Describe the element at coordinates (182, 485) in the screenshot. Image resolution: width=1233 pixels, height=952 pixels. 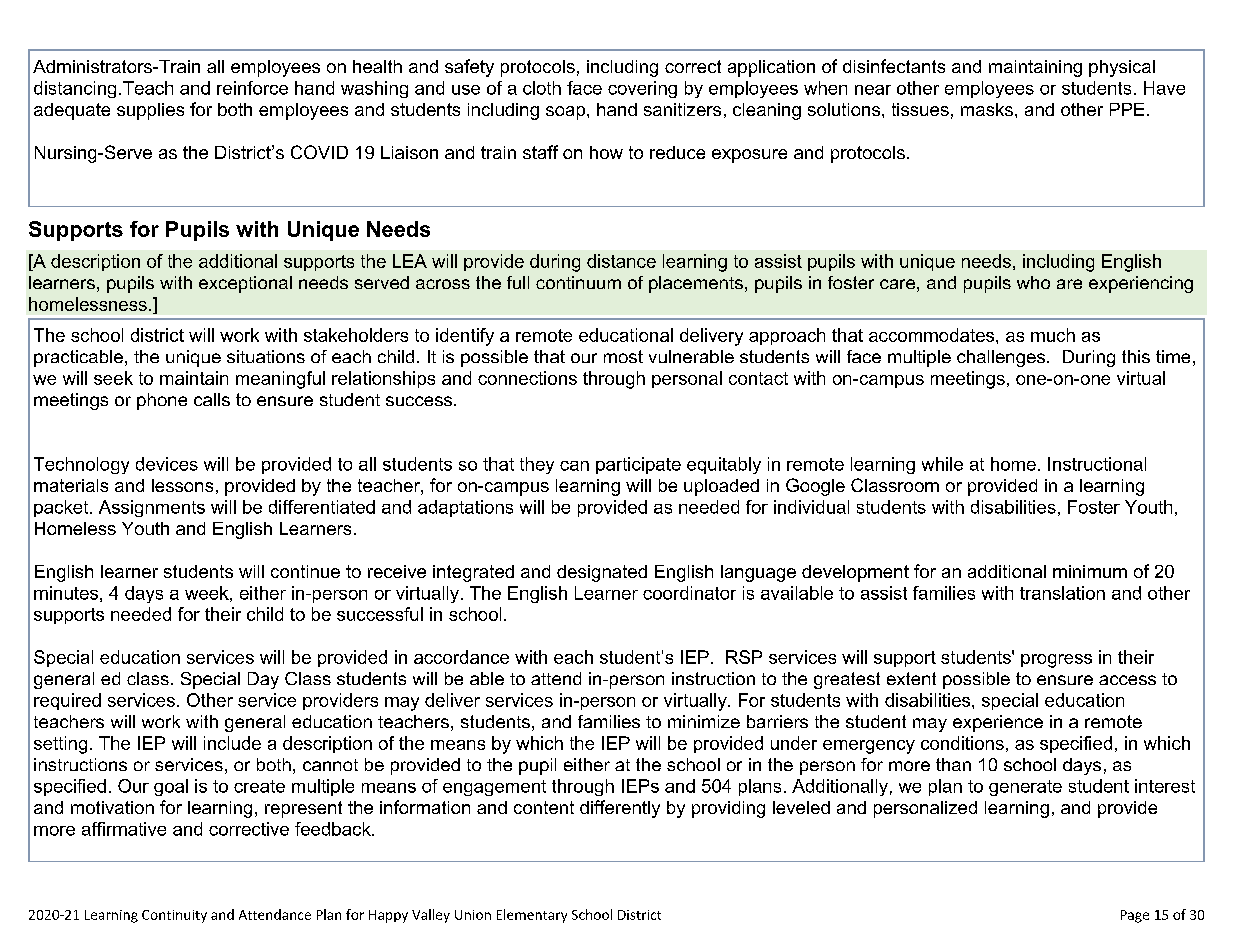
I see `lessons` at that location.
